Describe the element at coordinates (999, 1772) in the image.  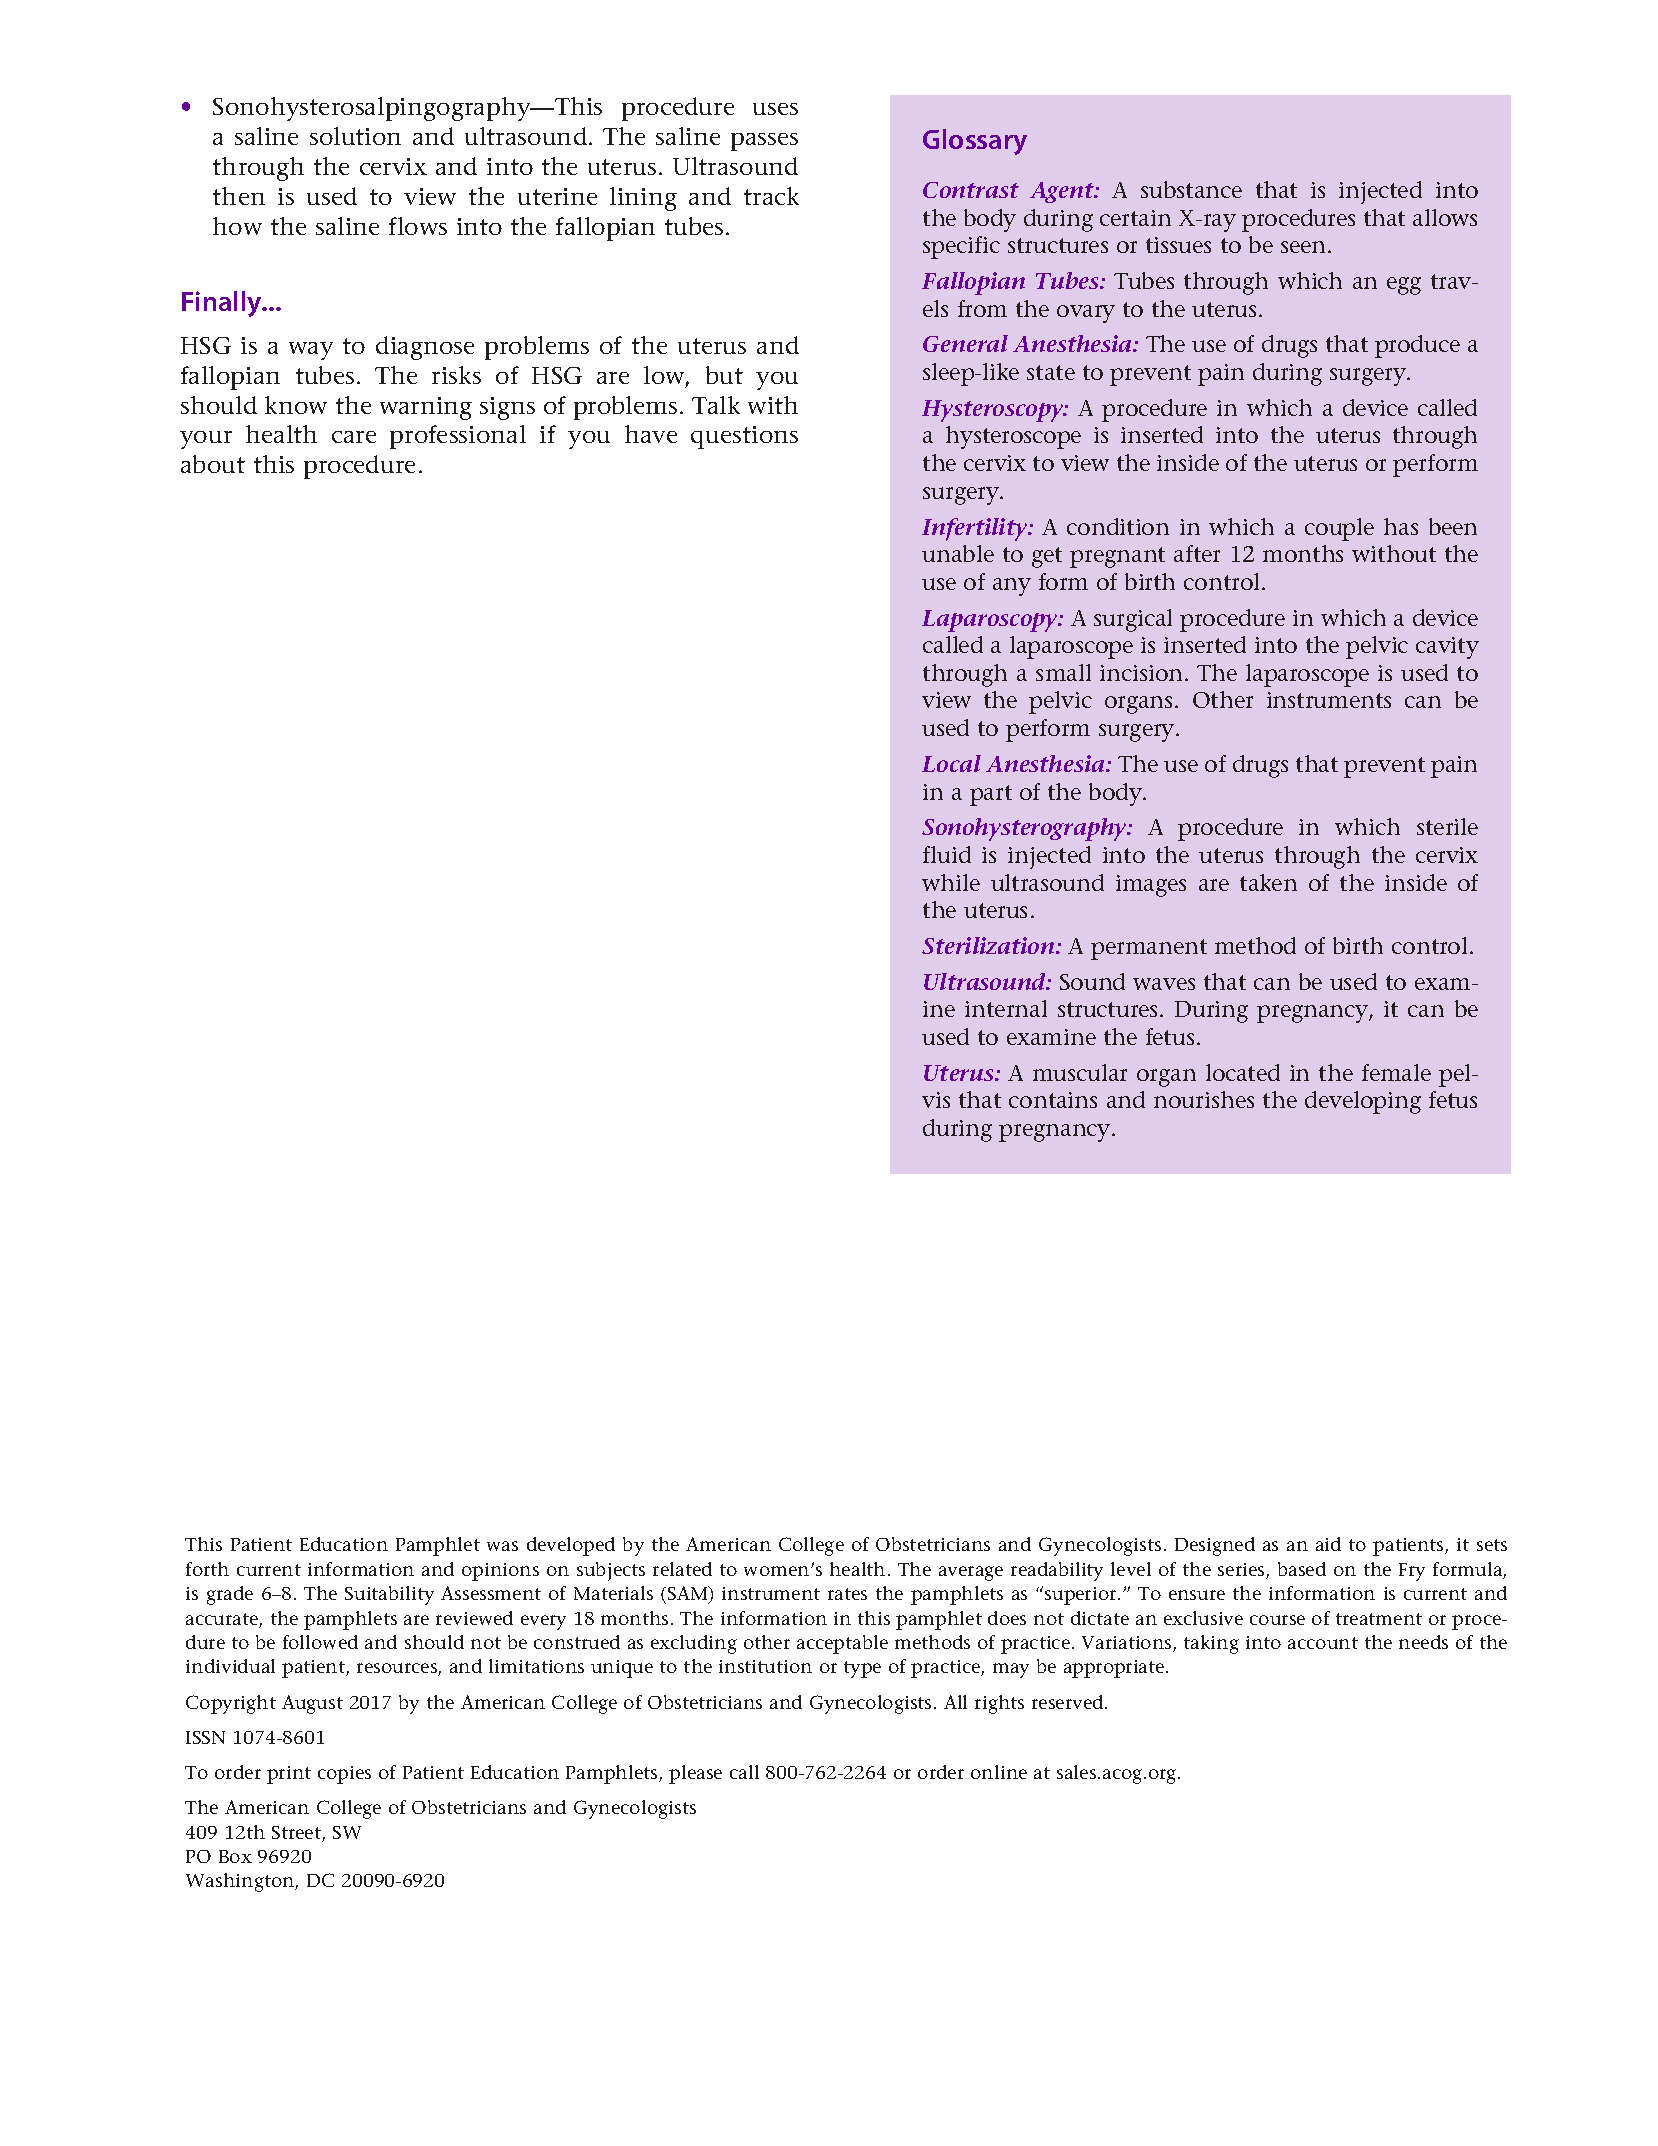
I see `online` at that location.
